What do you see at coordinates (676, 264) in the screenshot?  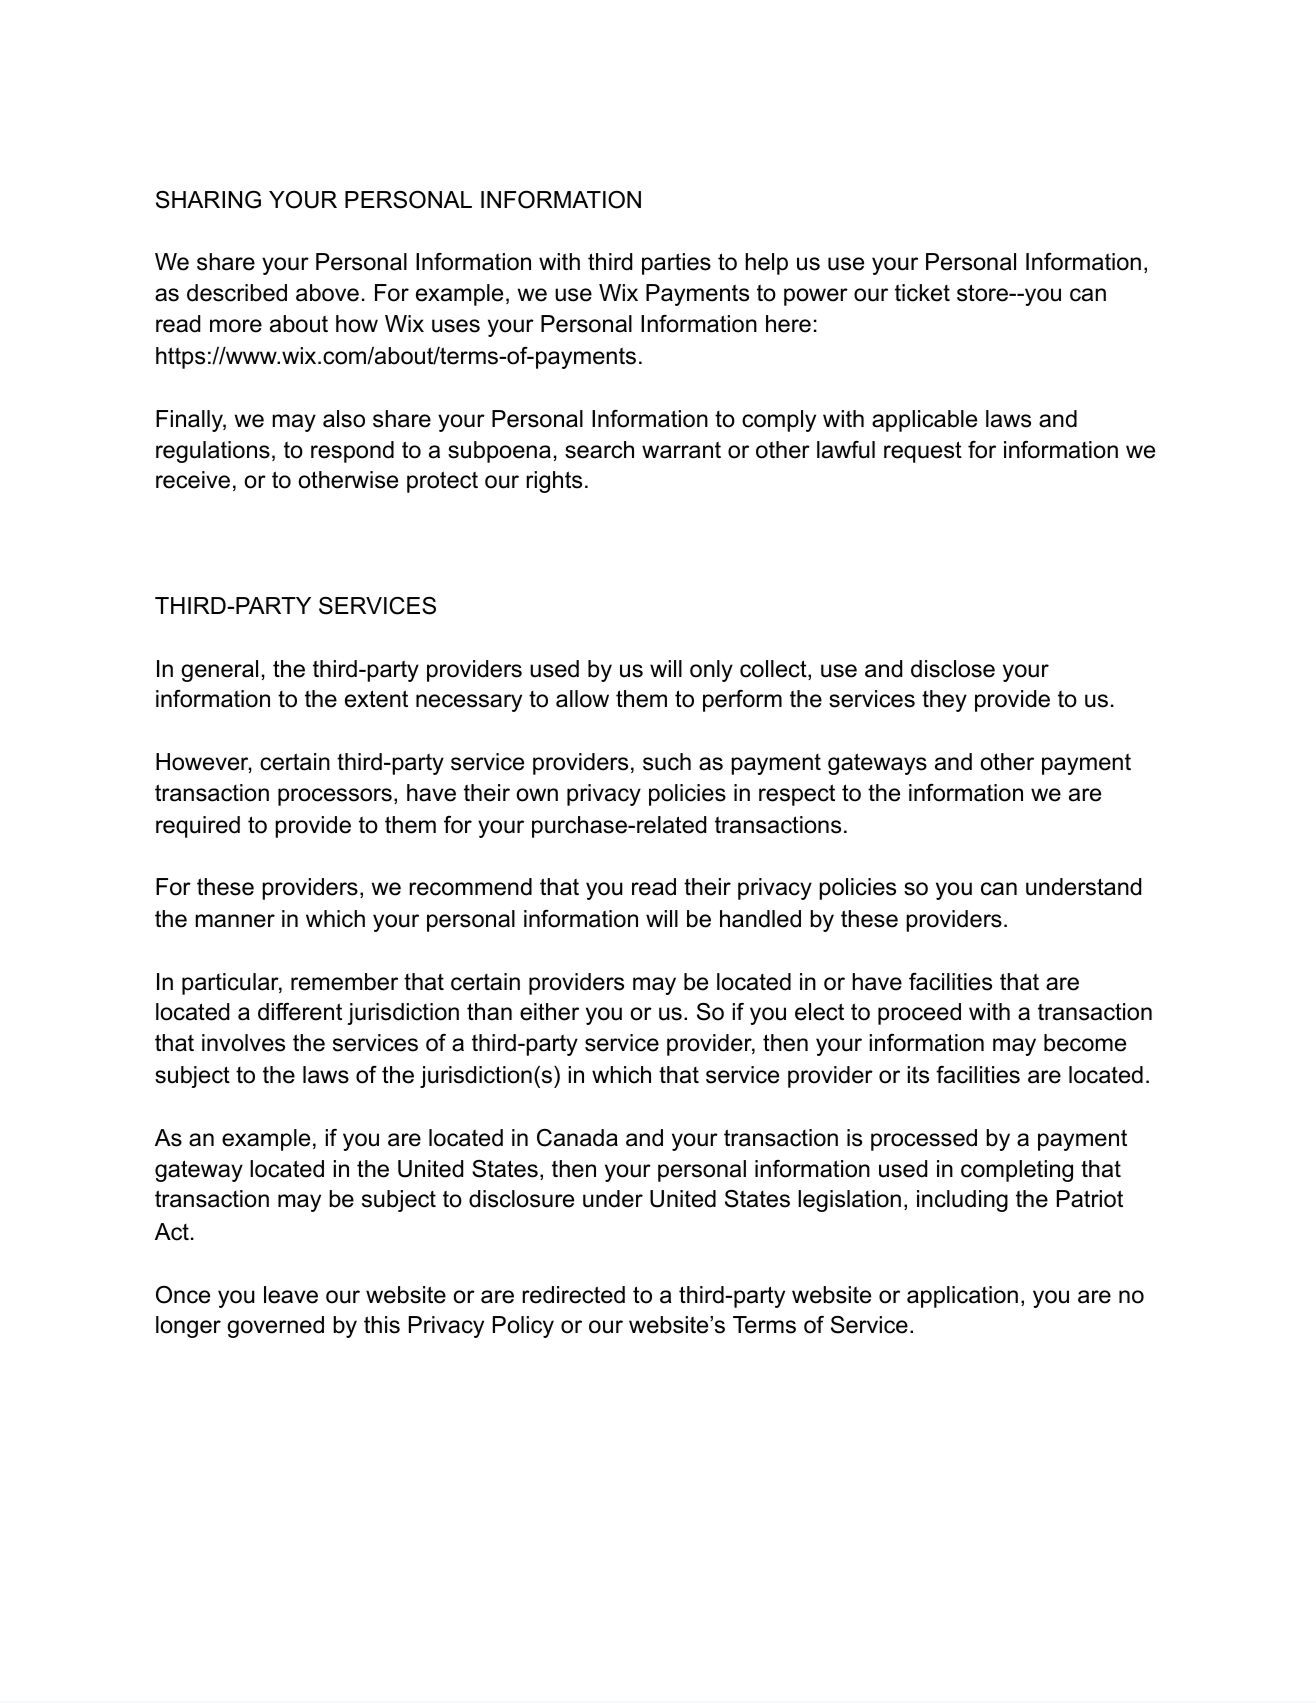 I see `parties` at bounding box center [676, 264].
